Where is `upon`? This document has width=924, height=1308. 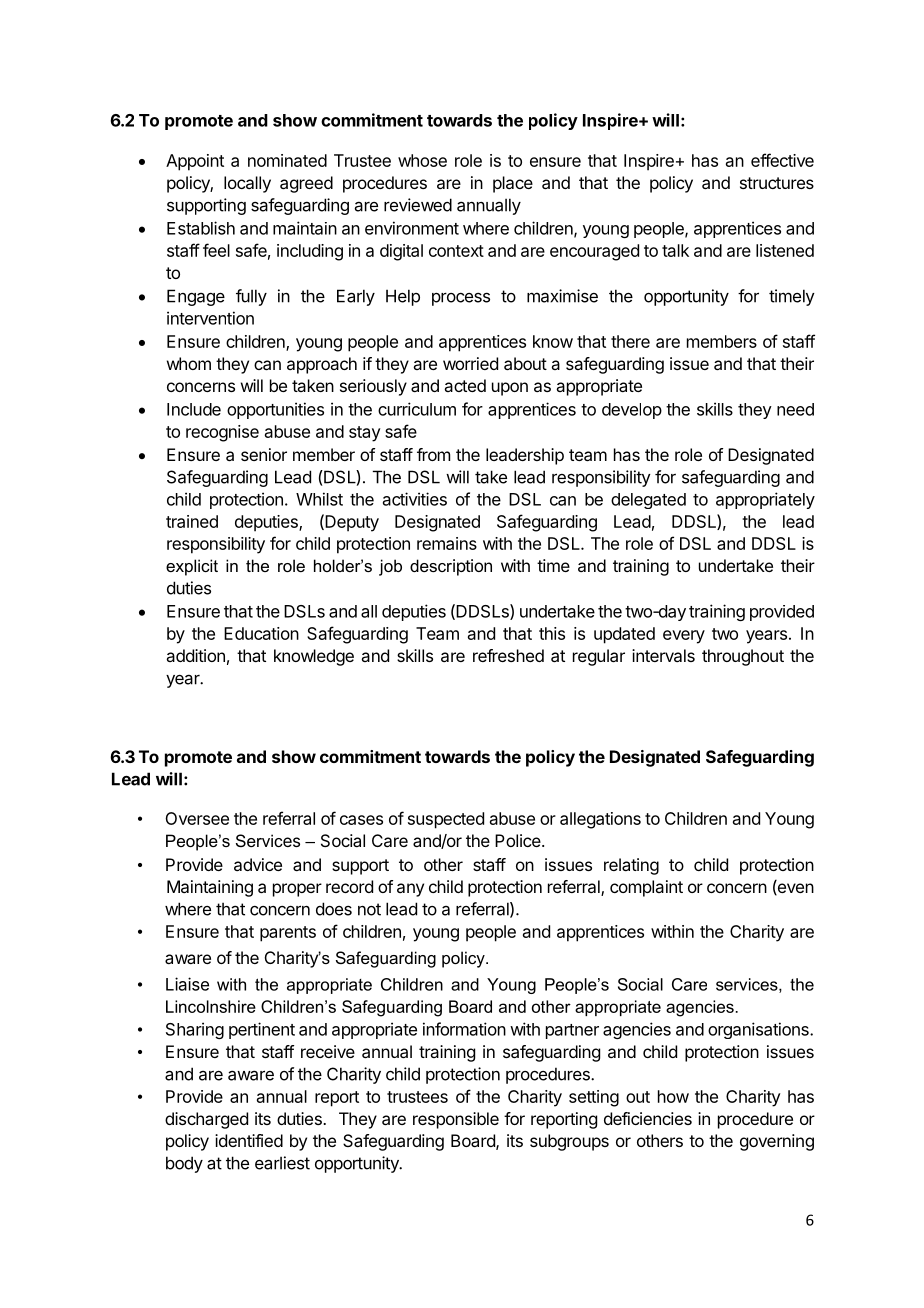
upon is located at coordinates (510, 389).
